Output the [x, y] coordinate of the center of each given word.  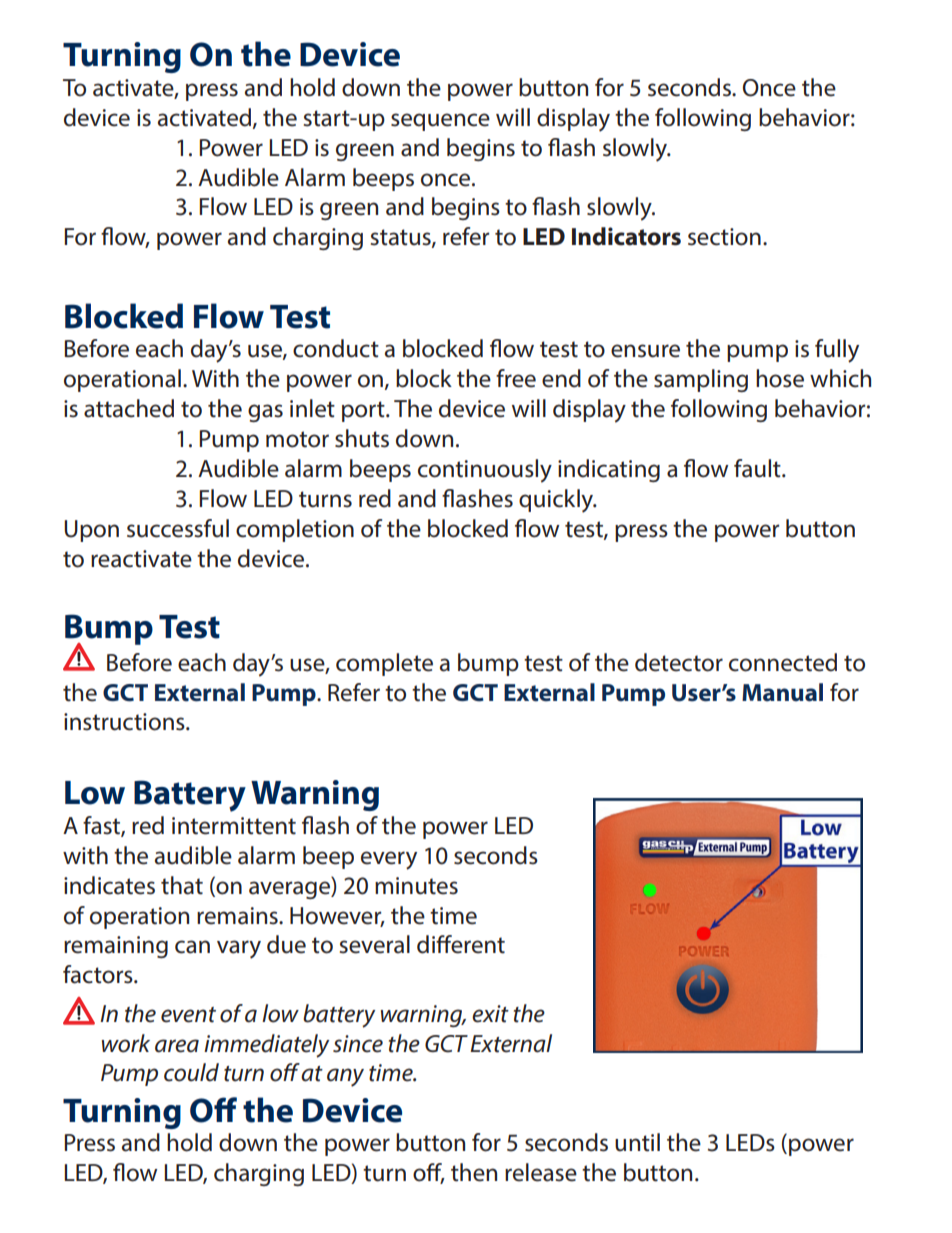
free [516, 378]
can [192, 947]
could [191, 1072]
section [724, 237]
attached [129, 408]
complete [384, 664]
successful [178, 528]
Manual [782, 692]
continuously [485, 471]
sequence [440, 122]
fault [758, 468]
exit [490, 1014]
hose [780, 378]
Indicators [626, 236]
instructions [125, 722]
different [461, 944]
